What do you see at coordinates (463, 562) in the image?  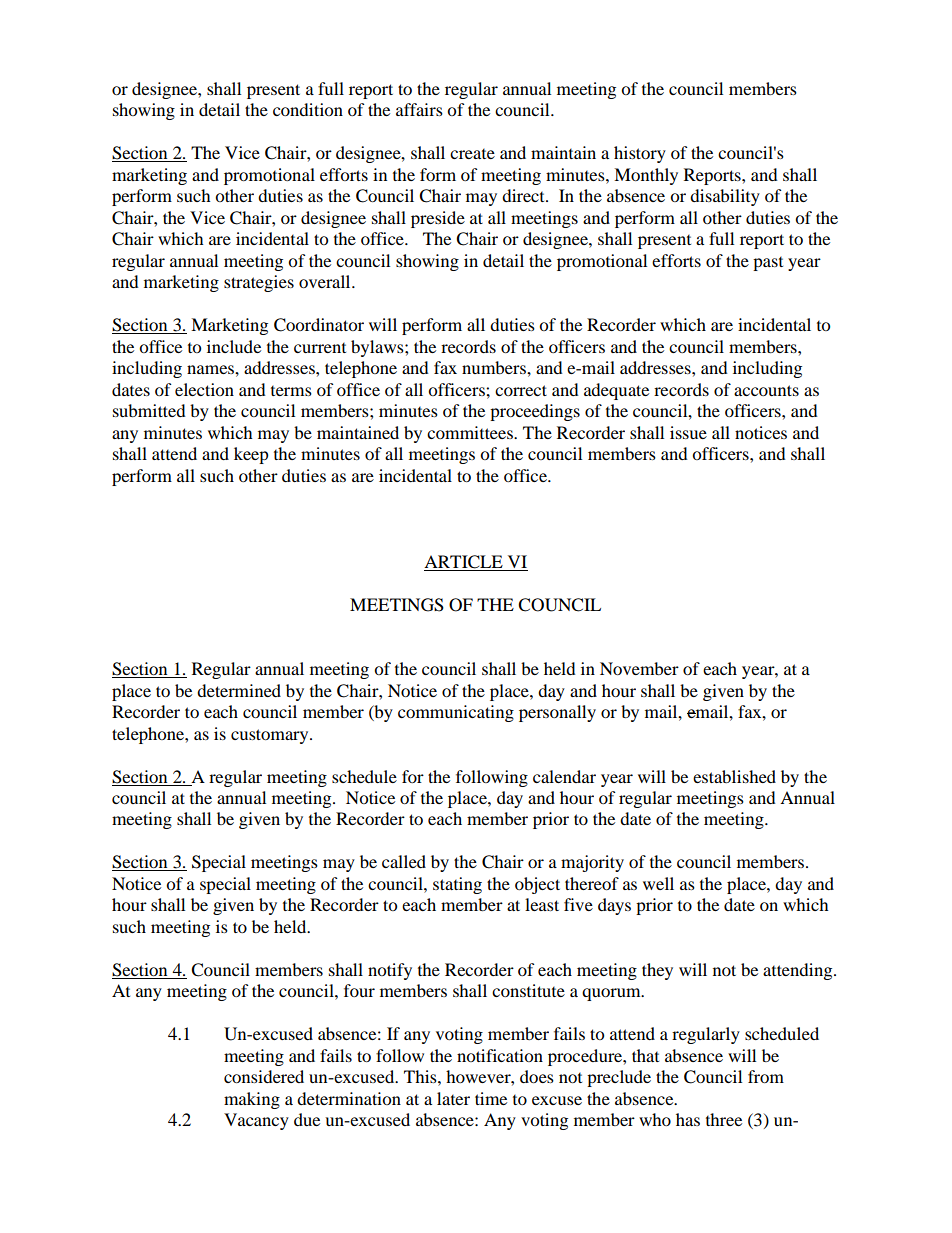 I see `ARTICLE` at bounding box center [463, 562].
